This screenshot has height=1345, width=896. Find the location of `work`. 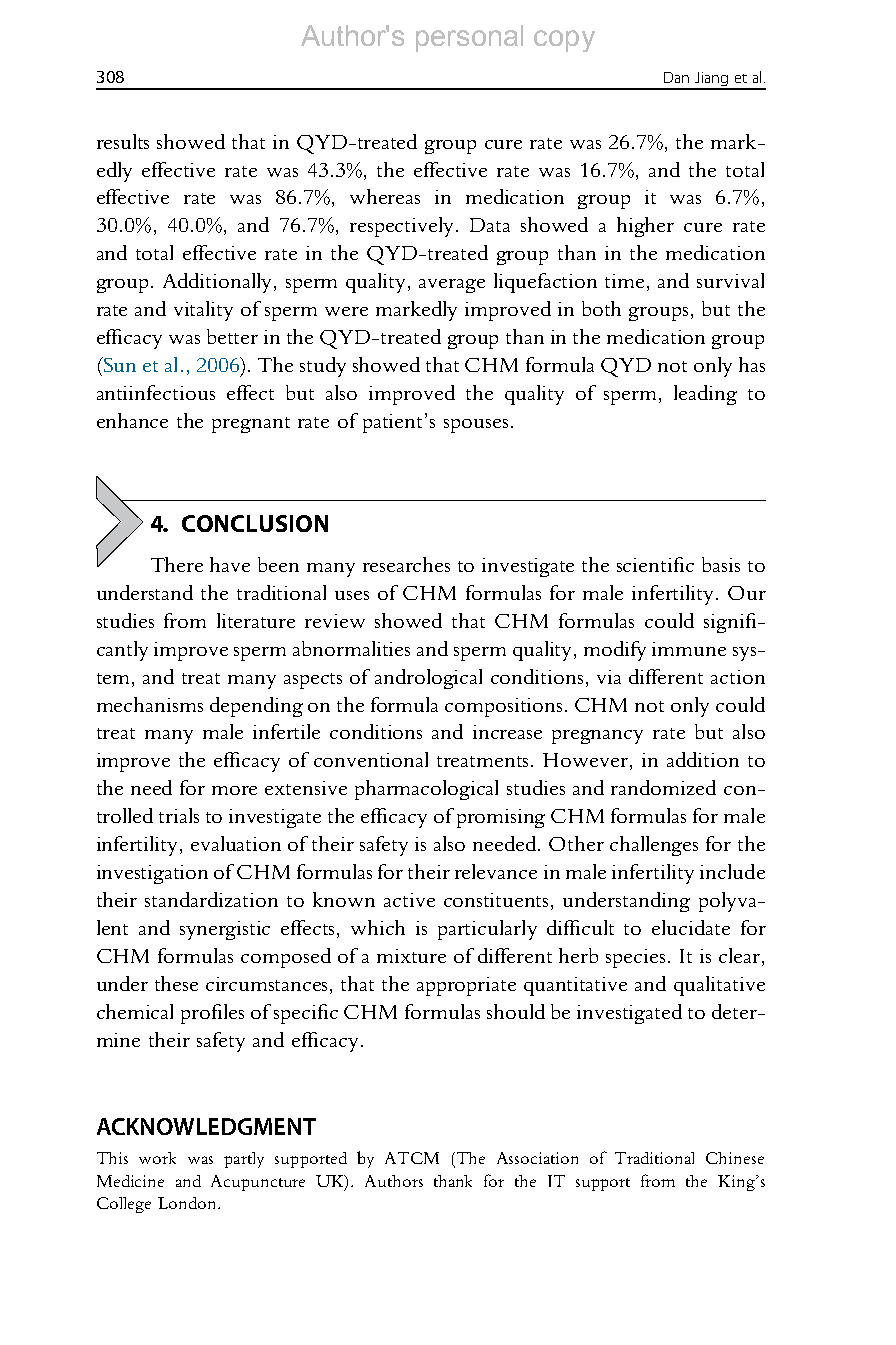

work is located at coordinates (157, 1158).
